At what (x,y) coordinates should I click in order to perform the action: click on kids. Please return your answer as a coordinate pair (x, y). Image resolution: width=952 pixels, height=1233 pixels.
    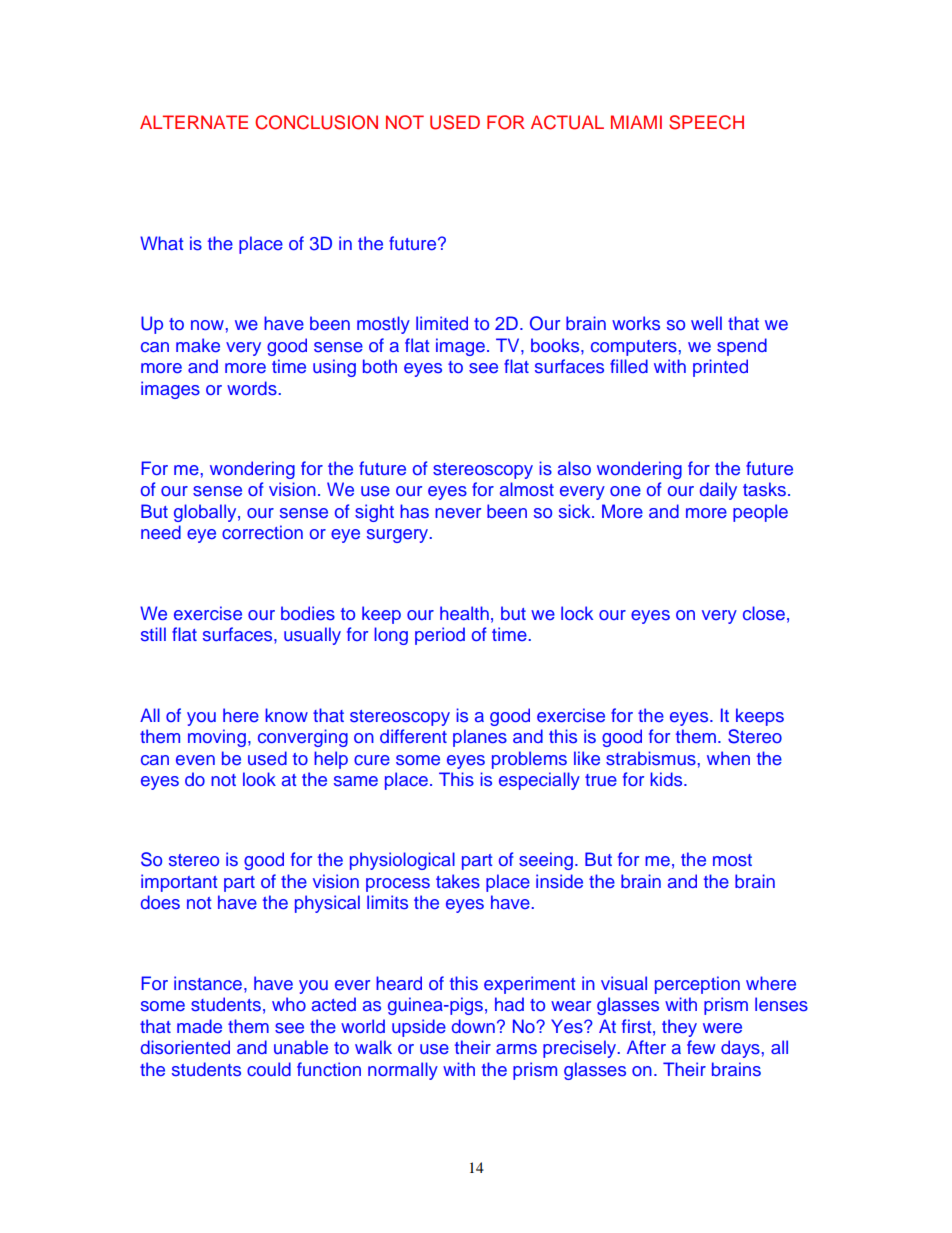
    Looking at the image, I should click on (667, 779).
